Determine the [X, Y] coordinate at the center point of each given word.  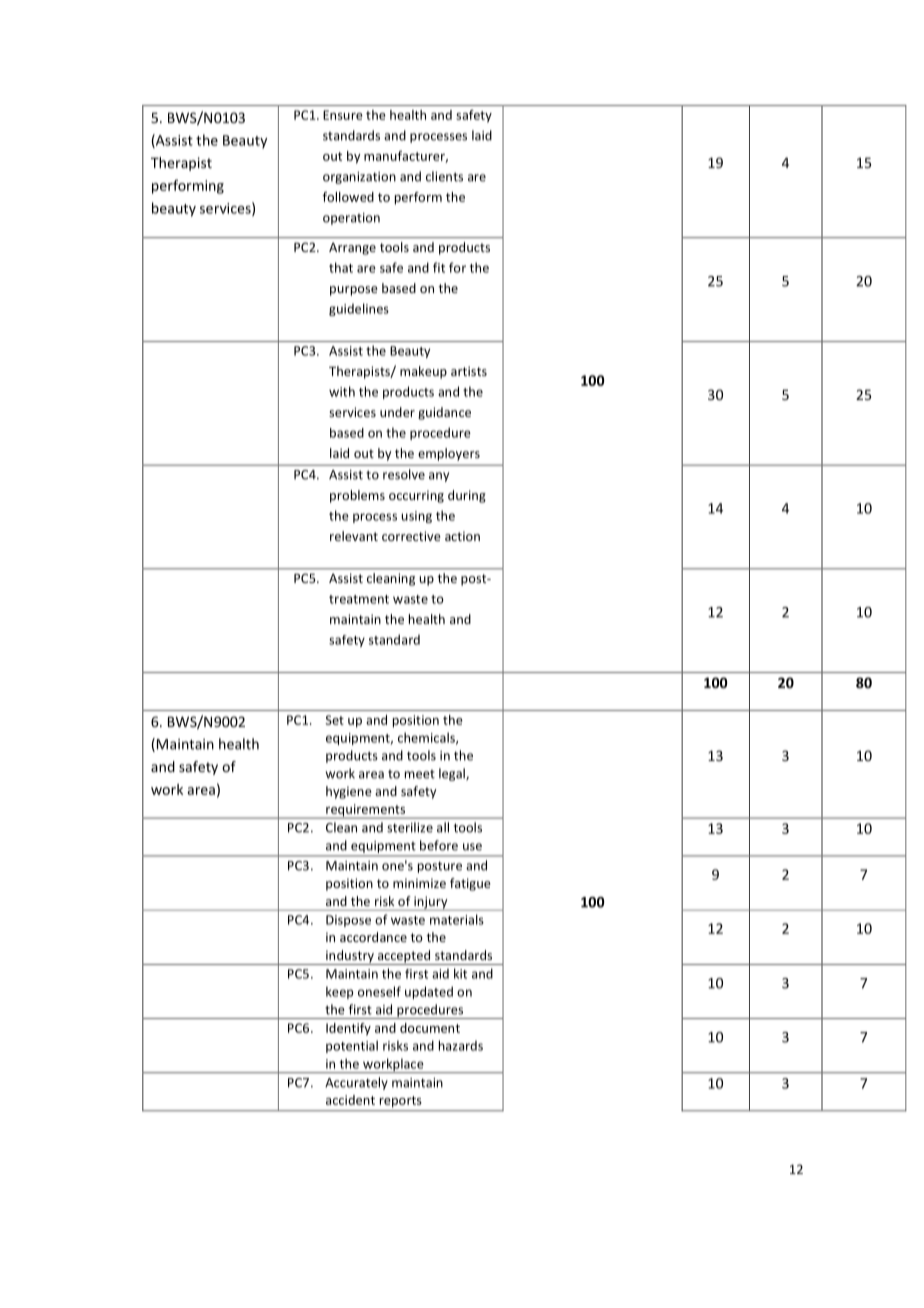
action [462, 536]
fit [439, 267]
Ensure [343, 115]
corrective [411, 536]
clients [444, 176]
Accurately [356, 1083]
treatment [359, 599]
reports [400, 1102]
